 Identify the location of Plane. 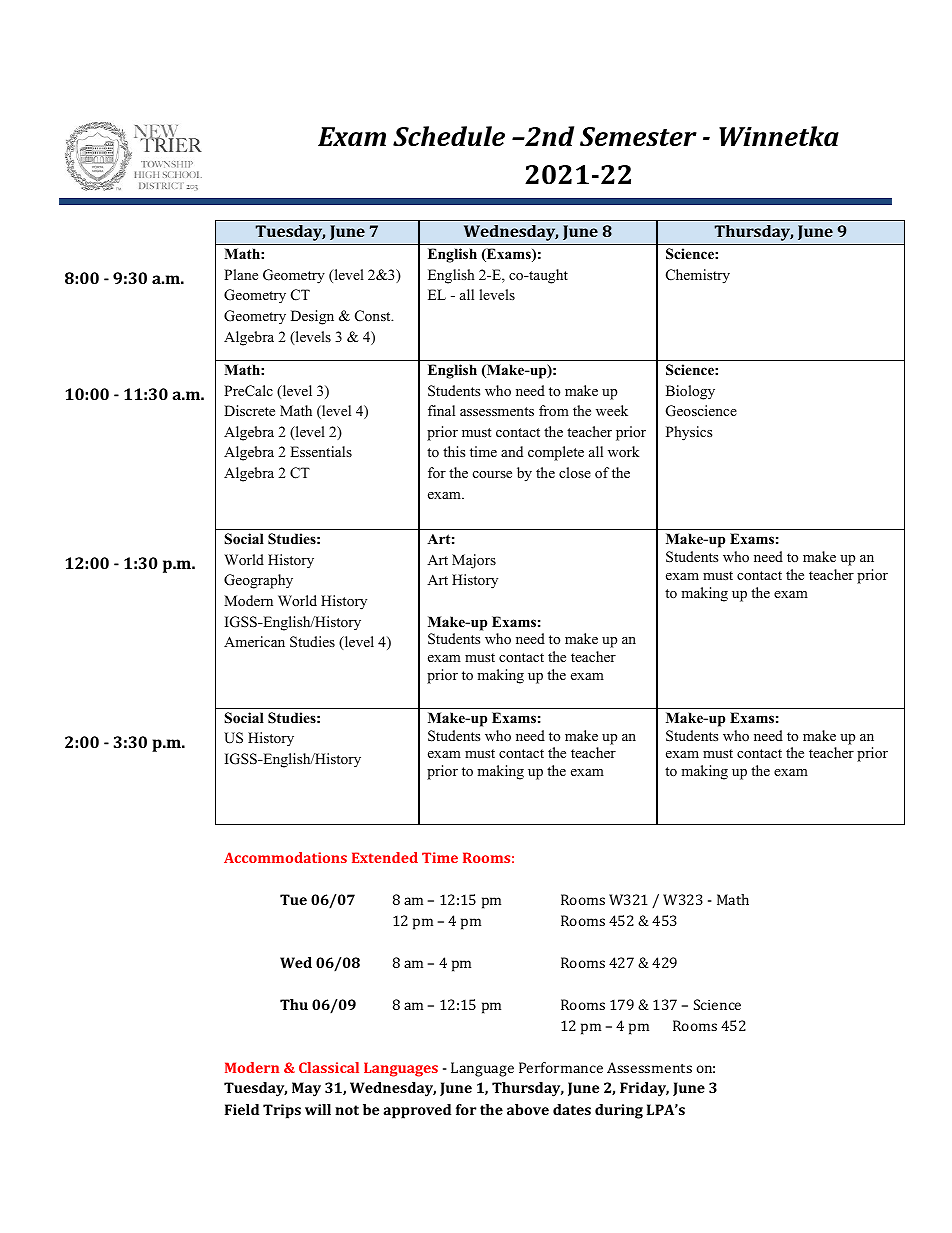
(241, 274).
